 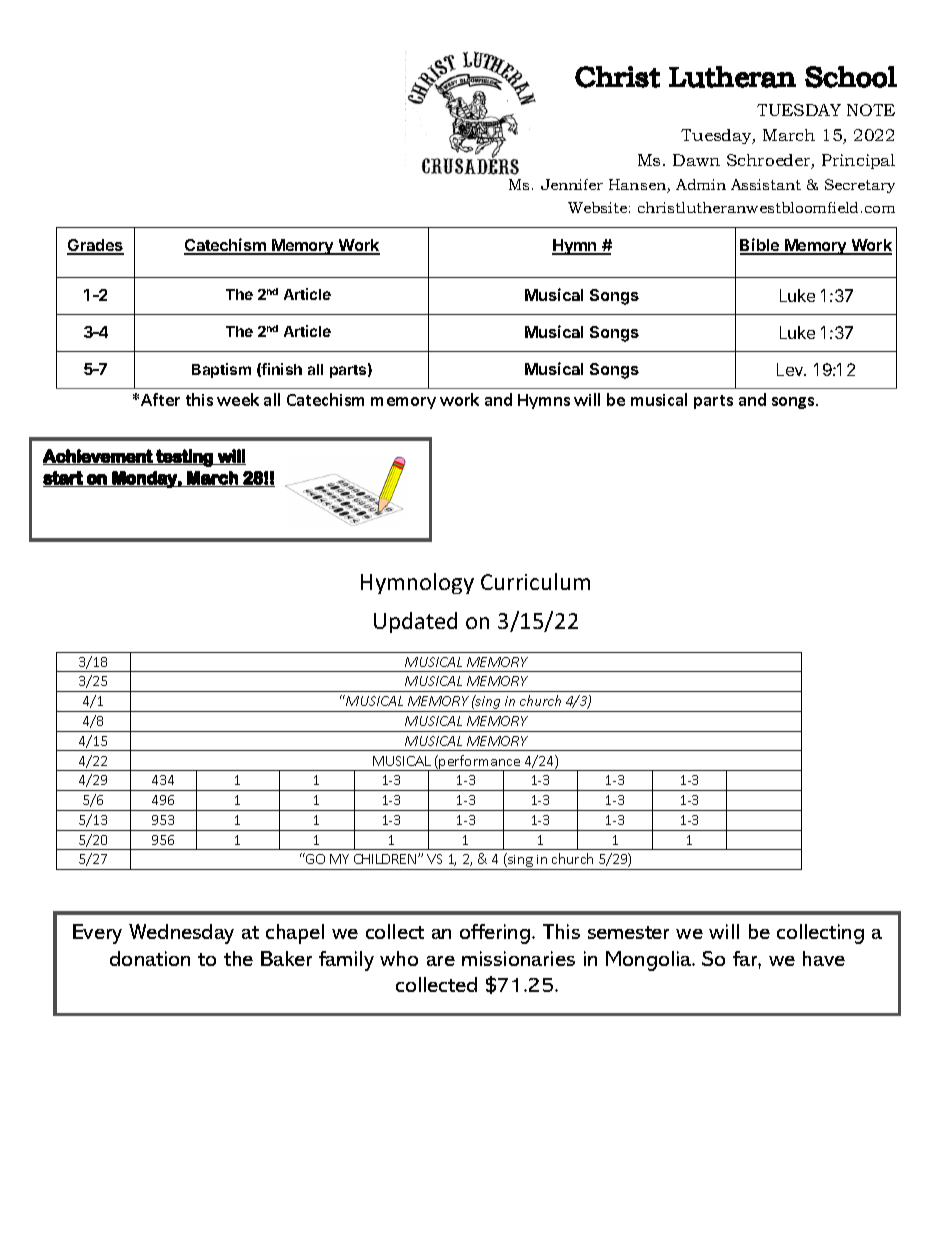 What do you see at coordinates (791, 369) in the image?
I see `Lev` at bounding box center [791, 369].
